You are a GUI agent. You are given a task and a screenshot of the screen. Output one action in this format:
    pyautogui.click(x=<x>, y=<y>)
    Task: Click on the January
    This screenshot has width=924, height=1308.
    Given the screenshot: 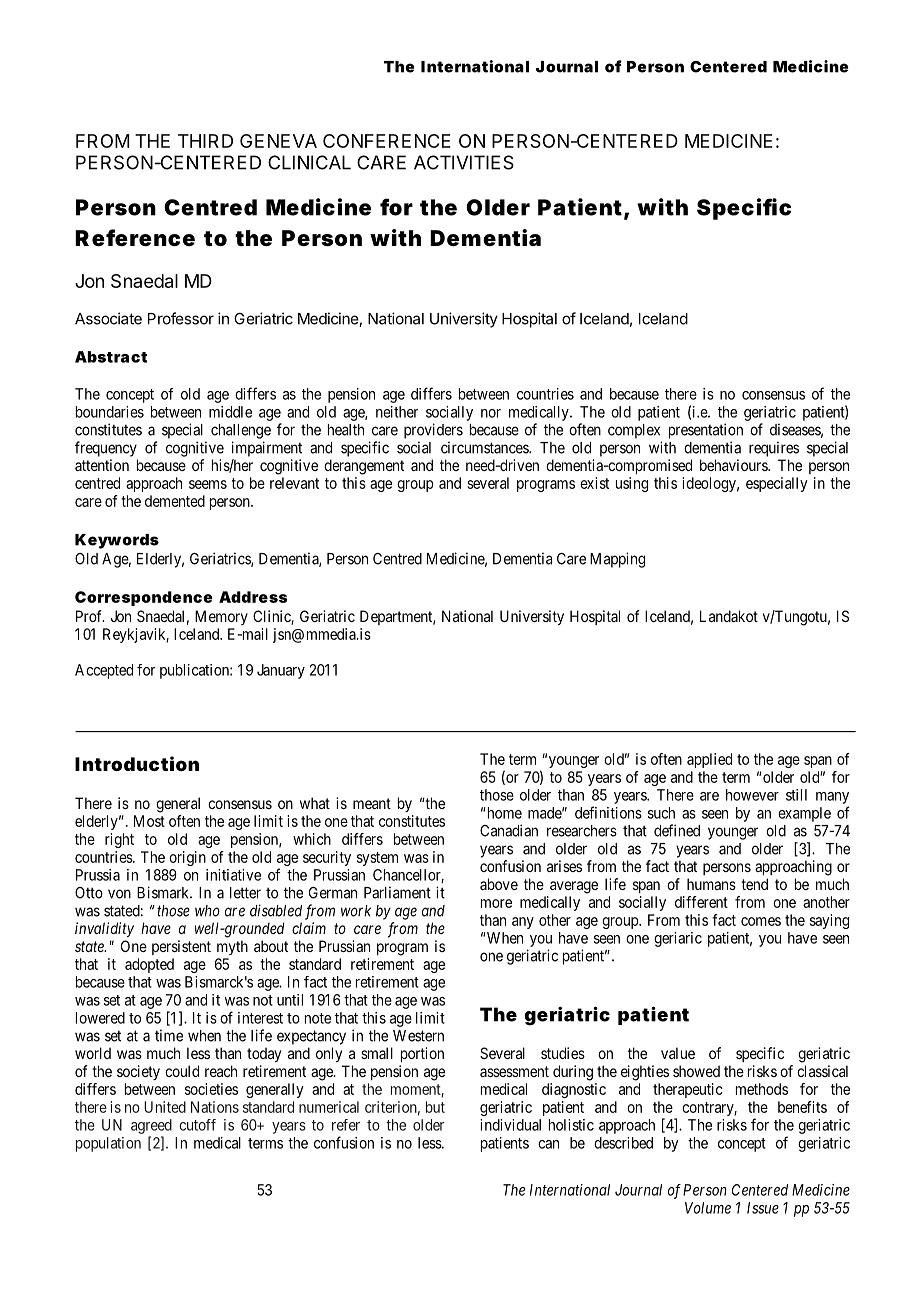 What is the action you would take?
    pyautogui.click(x=281, y=671)
